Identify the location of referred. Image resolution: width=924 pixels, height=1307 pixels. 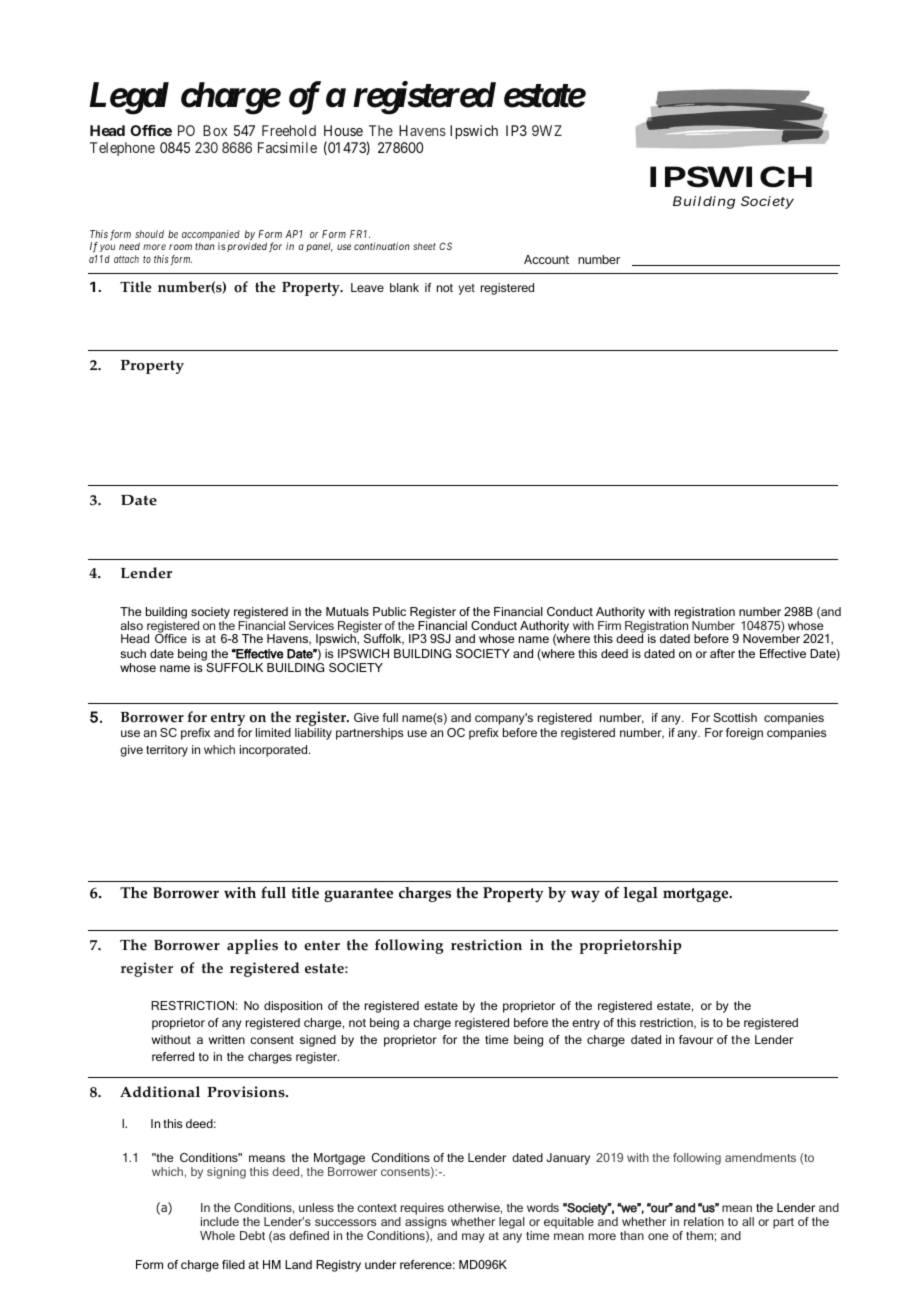
(173, 1056).
